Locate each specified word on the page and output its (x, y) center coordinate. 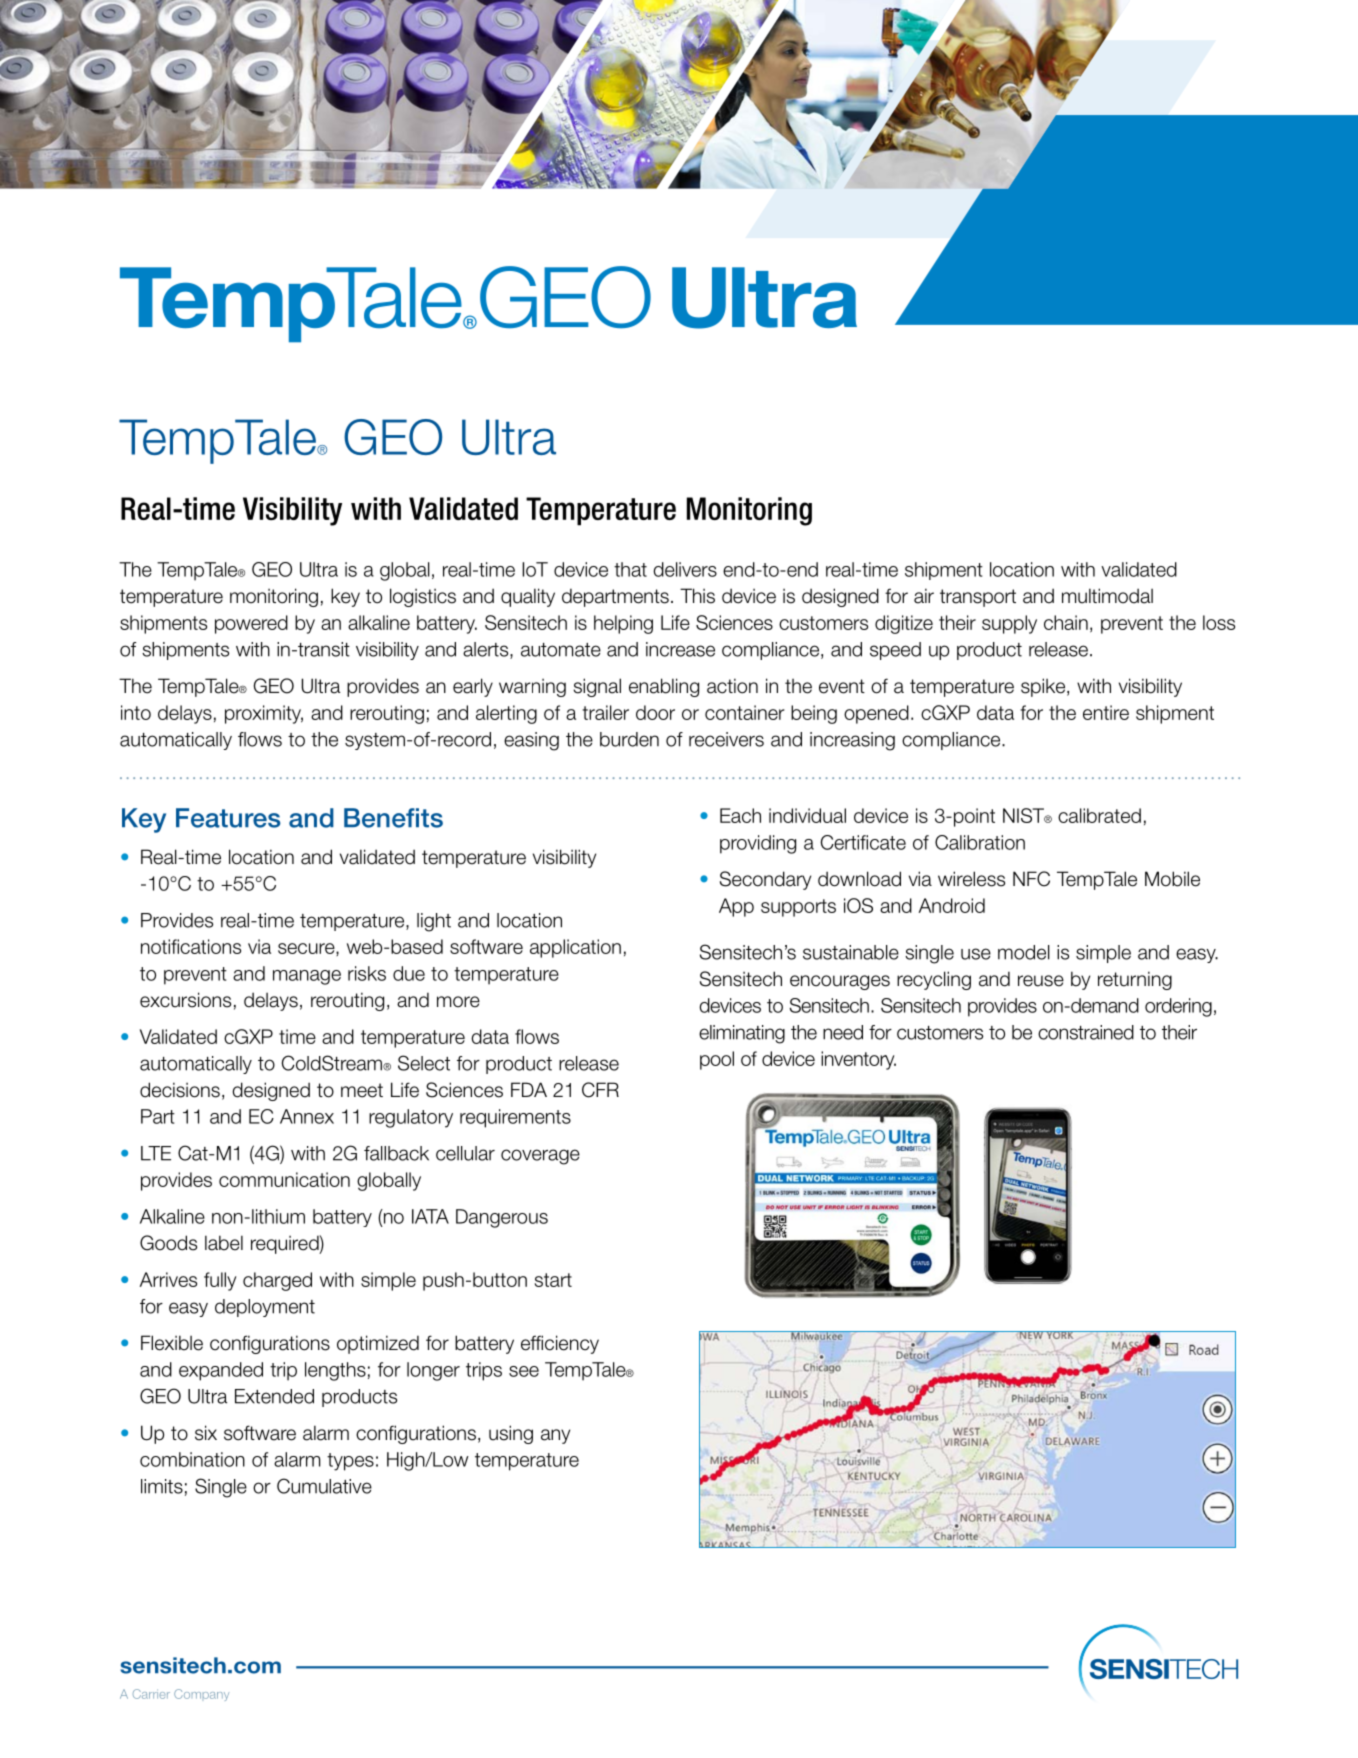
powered (251, 624)
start (553, 1280)
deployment (265, 1308)
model (1024, 952)
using (511, 1434)
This (697, 596)
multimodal (1107, 596)
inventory (858, 1060)
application (575, 948)
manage (307, 977)
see (524, 1371)
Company (201, 1695)
